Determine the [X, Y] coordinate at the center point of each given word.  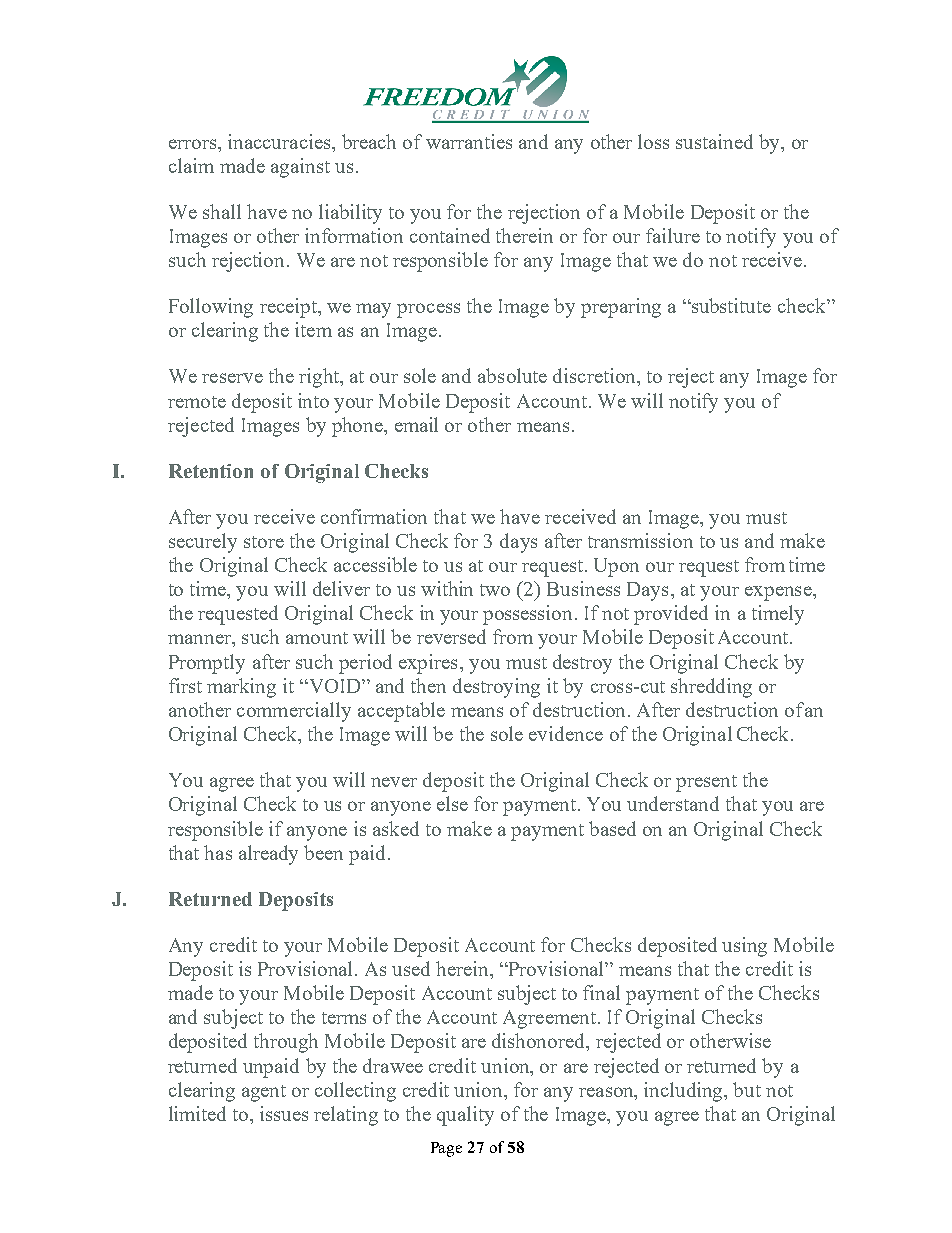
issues [284, 1113]
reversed [451, 636]
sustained [714, 141]
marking [241, 688]
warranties [469, 141]
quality [465, 1116]
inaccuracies [280, 141]
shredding [711, 688]
